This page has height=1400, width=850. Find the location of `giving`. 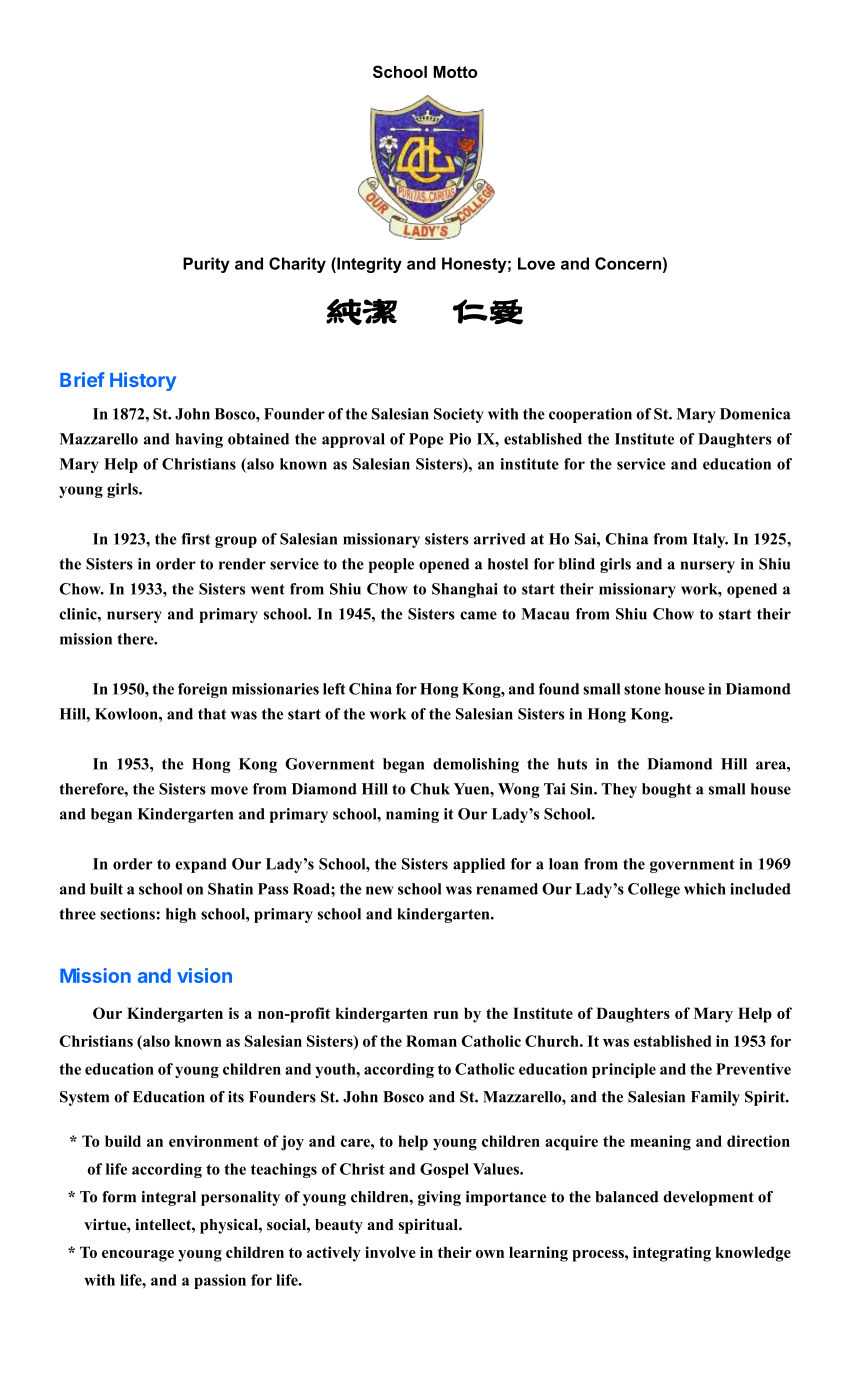

giving is located at coordinates (439, 1198).
